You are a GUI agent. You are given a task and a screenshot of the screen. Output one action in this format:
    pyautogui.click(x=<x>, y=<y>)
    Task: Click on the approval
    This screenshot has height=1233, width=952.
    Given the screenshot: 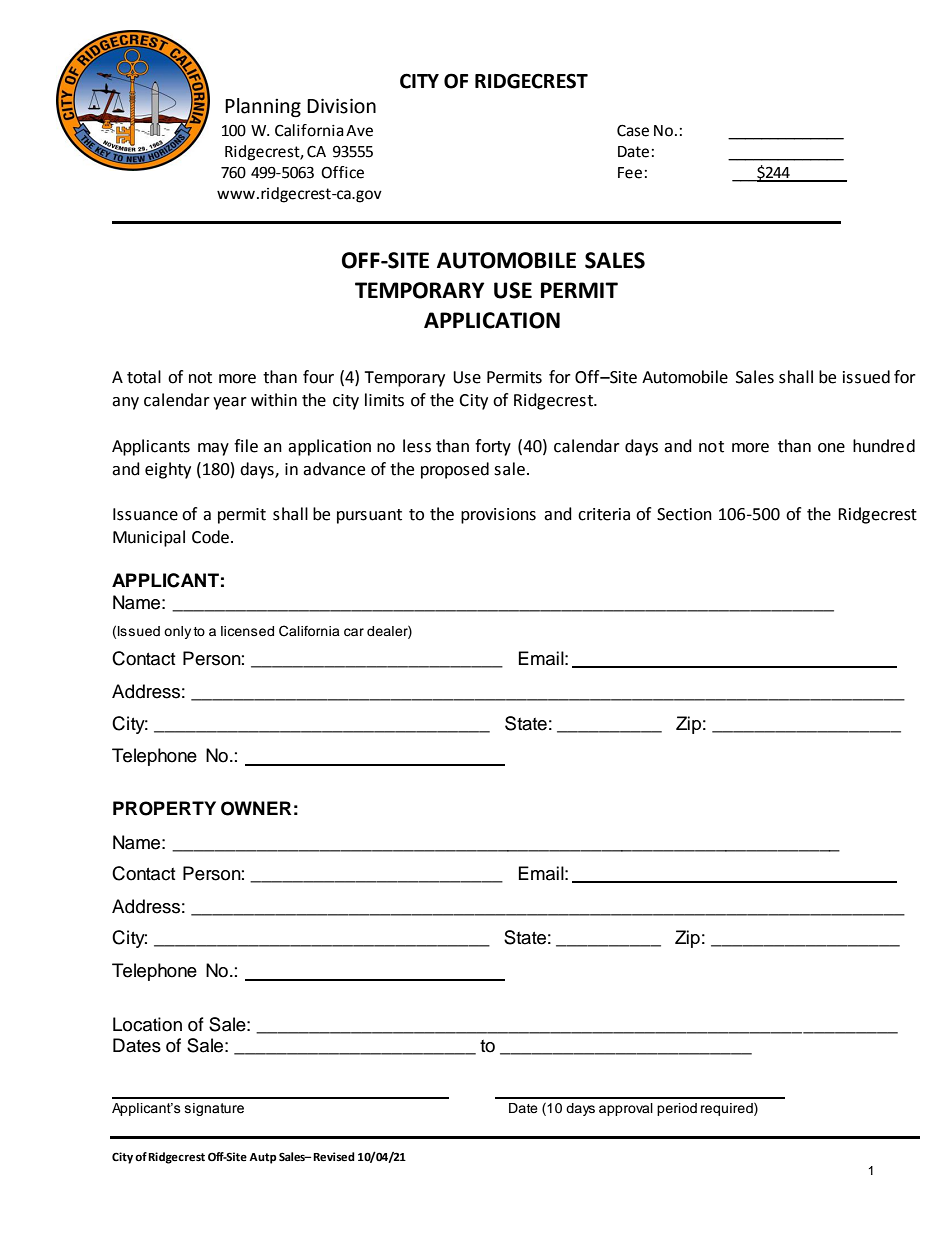 What is the action you would take?
    pyautogui.click(x=626, y=1109)
